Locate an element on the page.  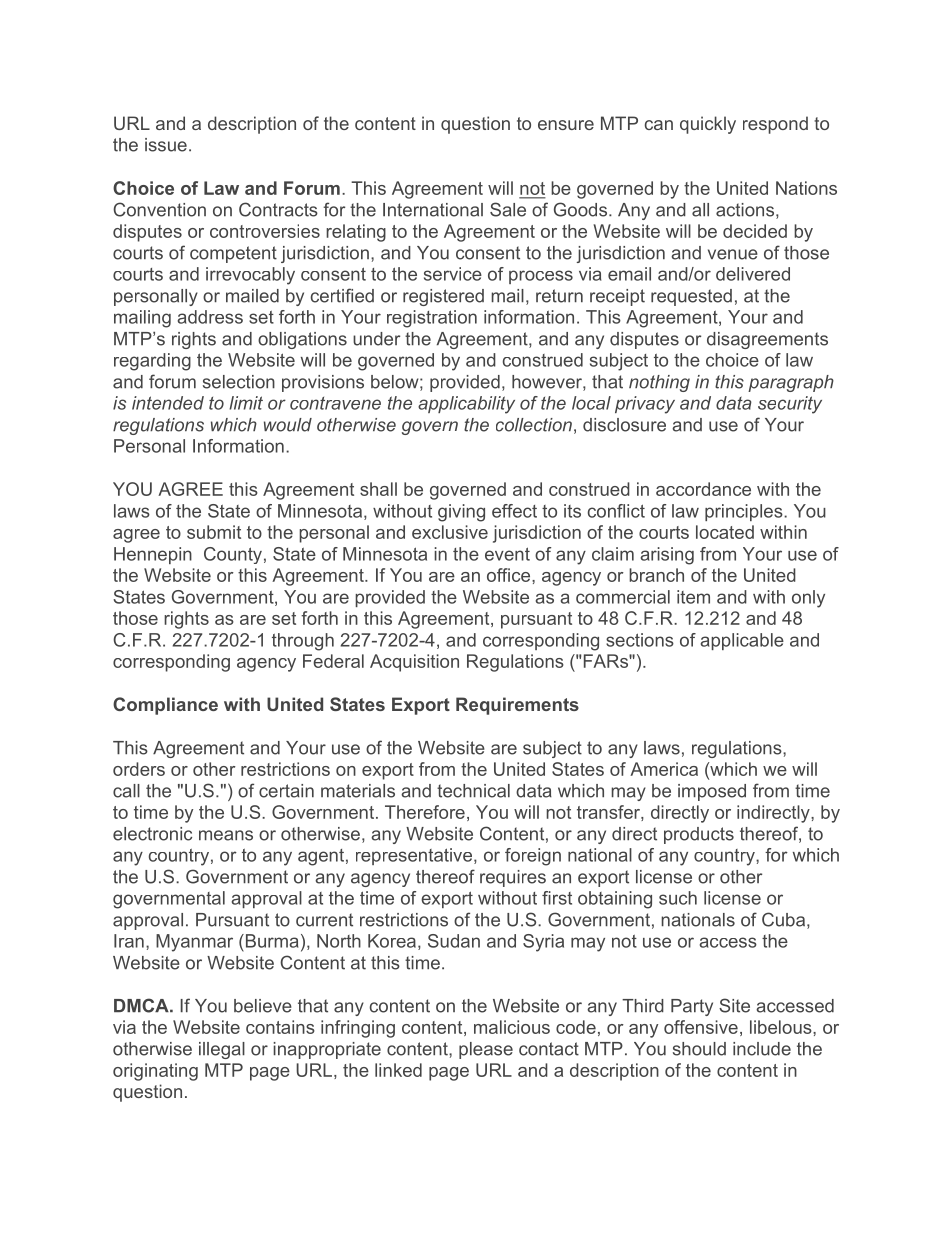
quickly is located at coordinates (708, 125).
